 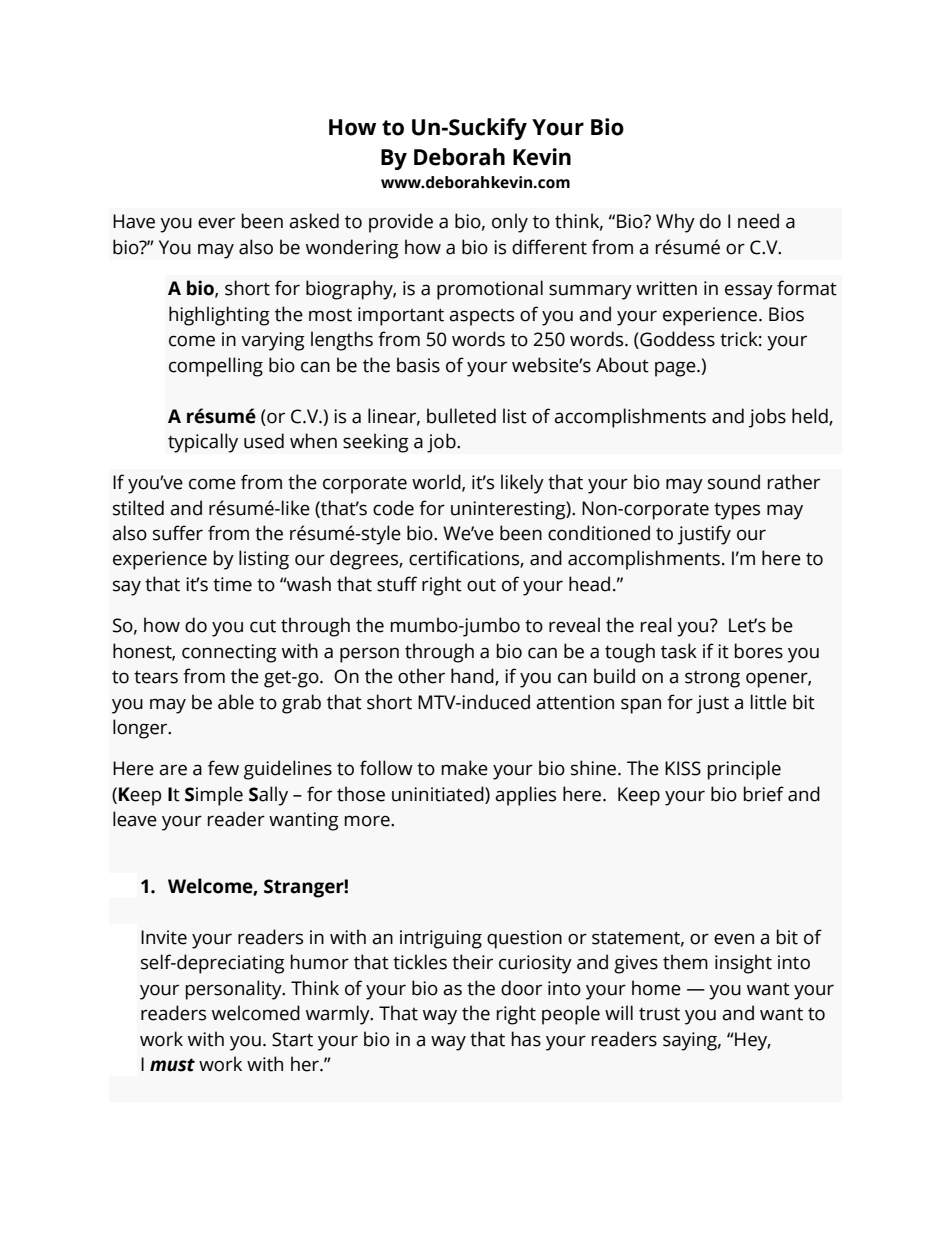 I want to click on has, so click(x=526, y=1039).
